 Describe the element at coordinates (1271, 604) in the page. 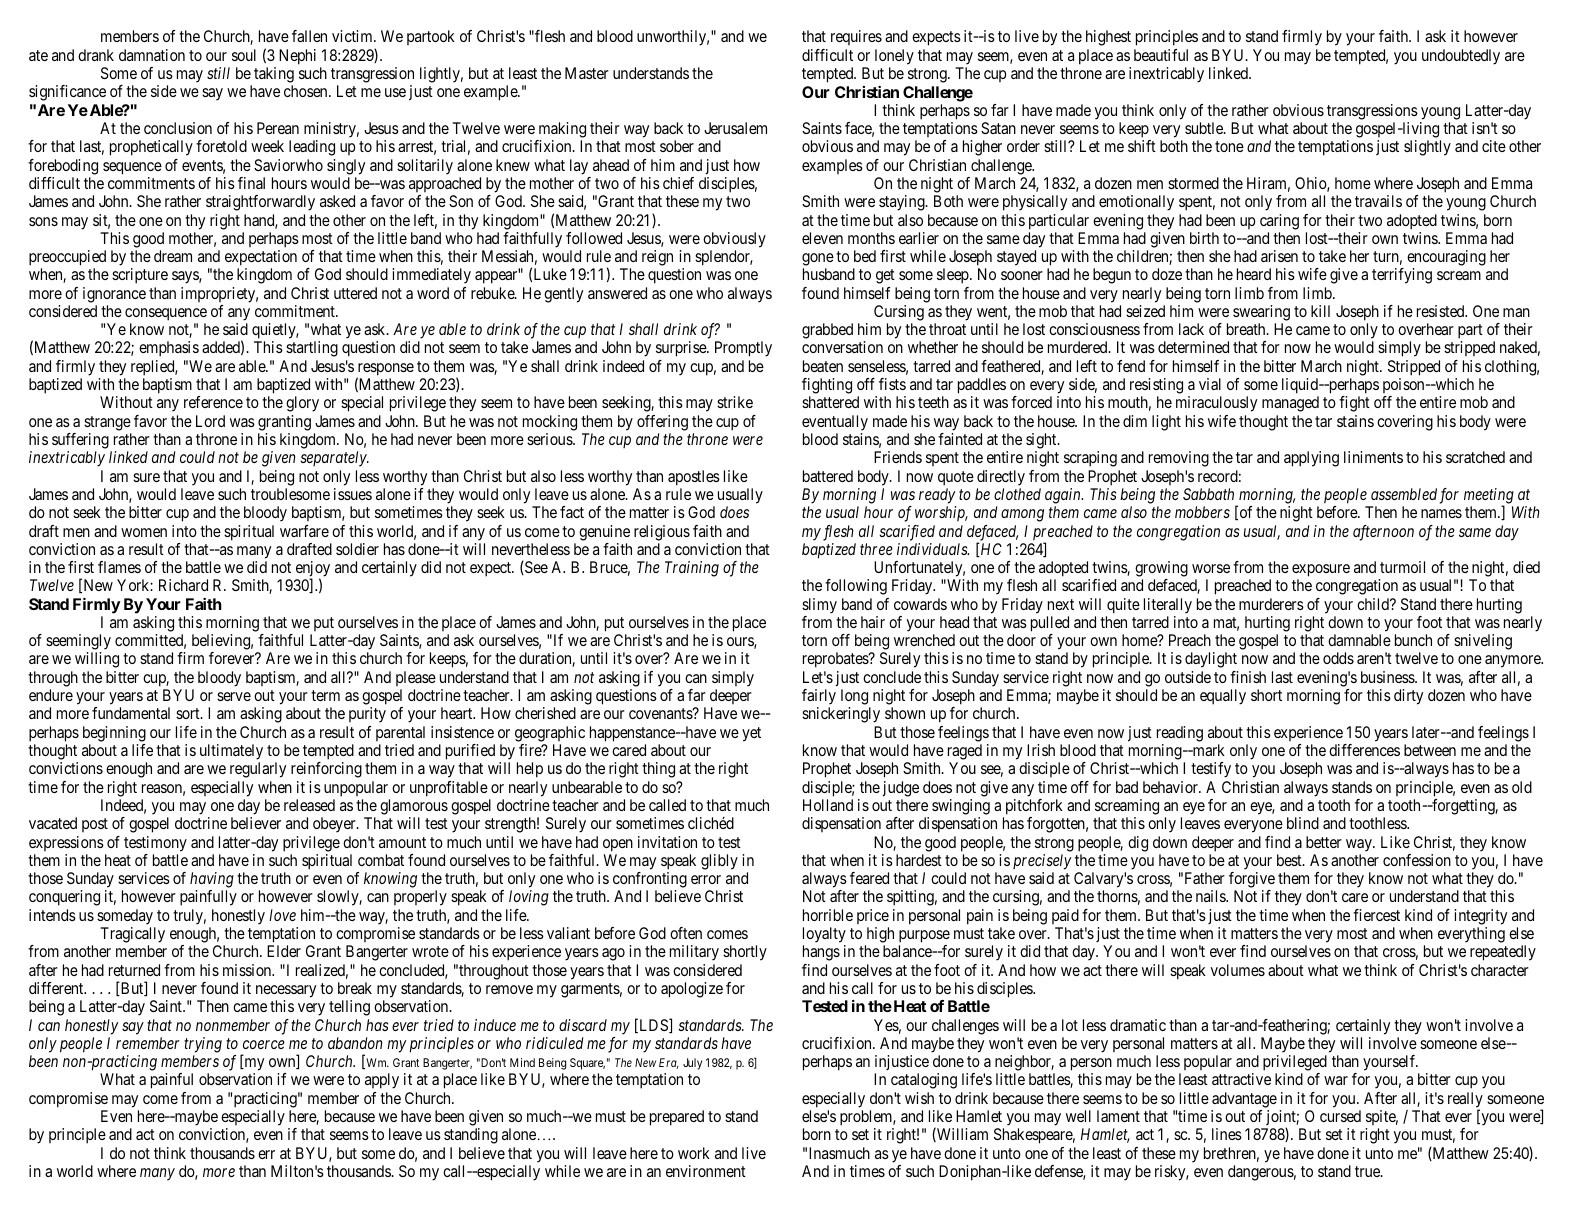

I see `murderers` at that location.
